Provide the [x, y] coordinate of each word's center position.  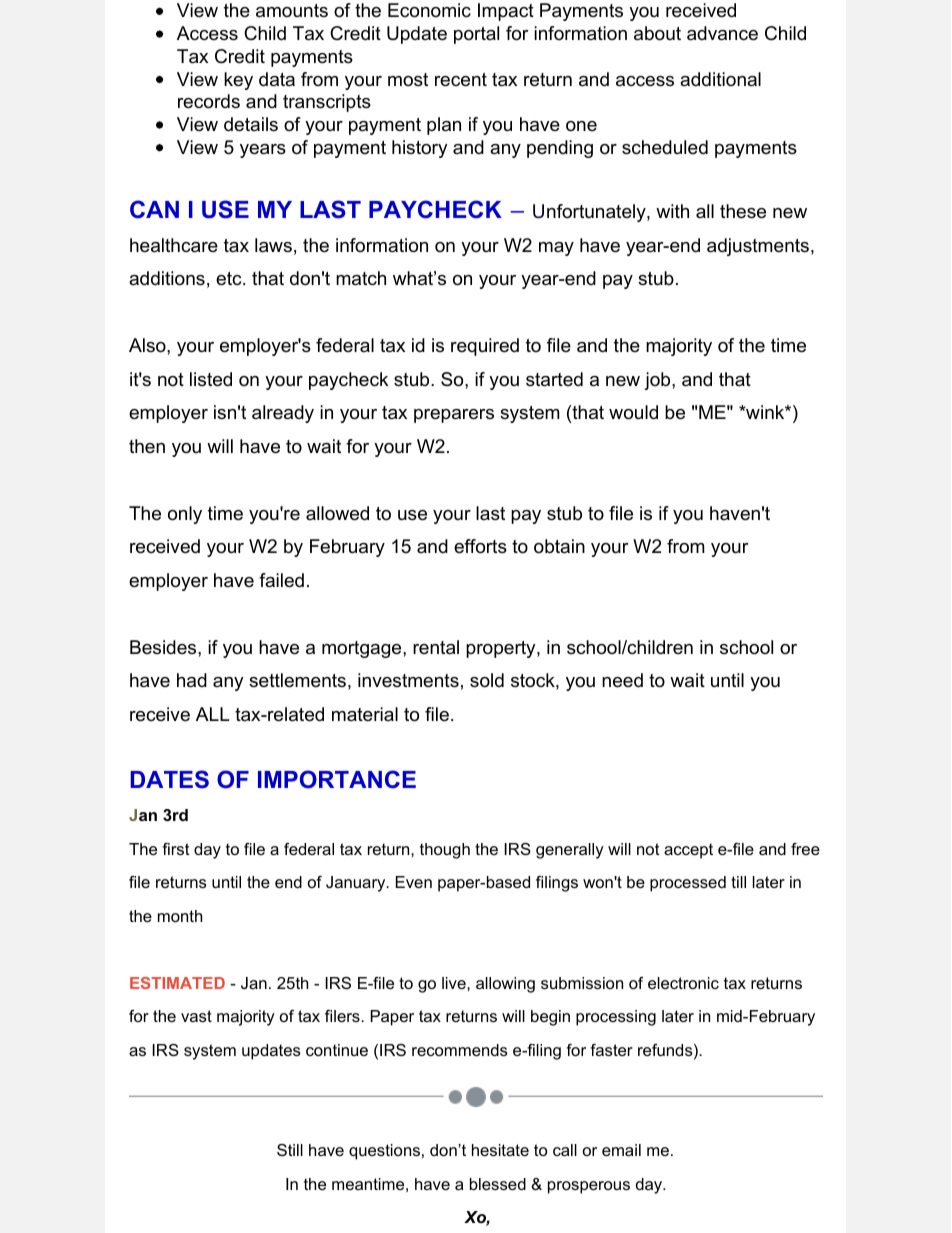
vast [196, 1016]
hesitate [500, 1150]
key [238, 81]
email [621, 1150]
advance [722, 33]
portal [476, 35]
